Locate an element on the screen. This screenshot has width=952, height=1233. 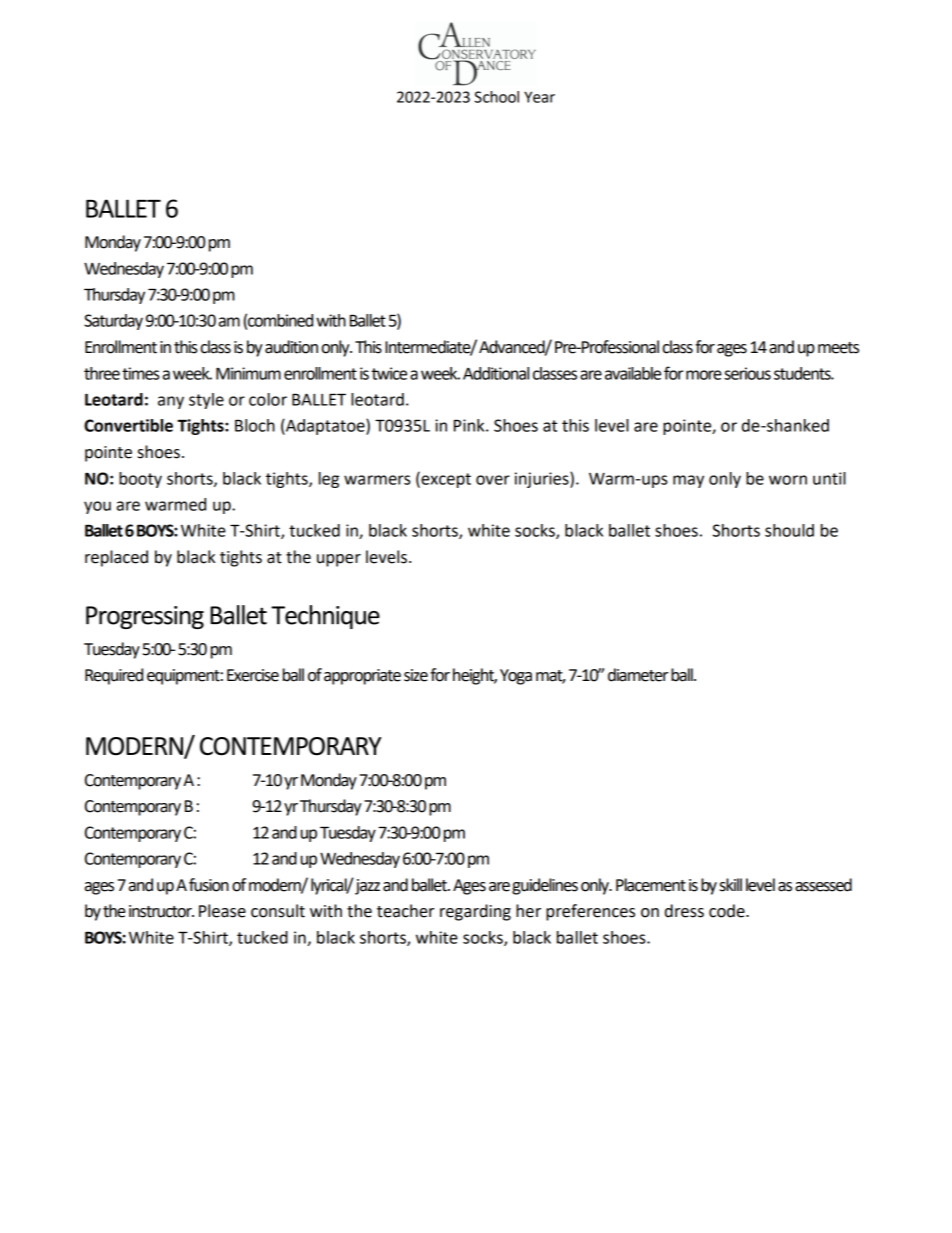
diameter is located at coordinates (638, 675).
